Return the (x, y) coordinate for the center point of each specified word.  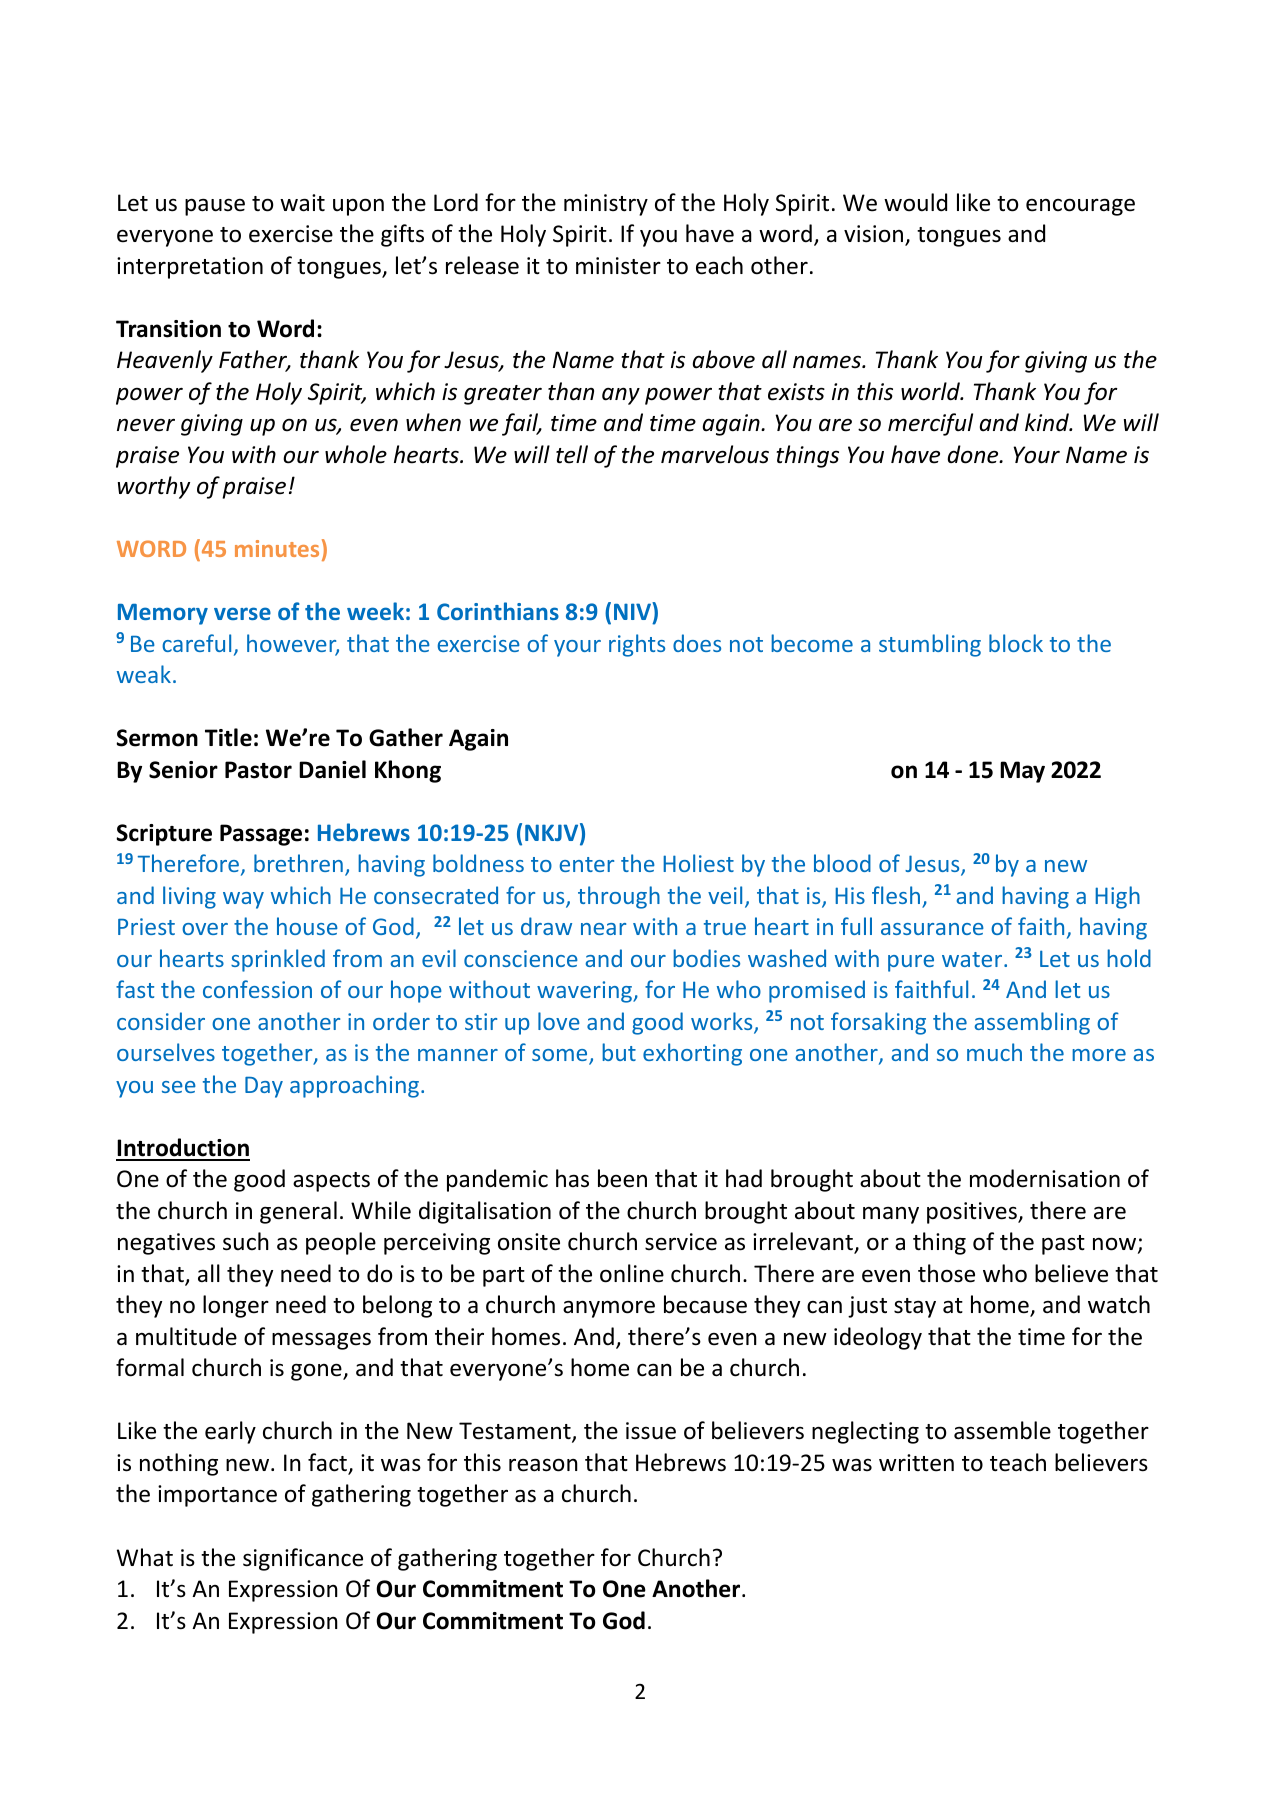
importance (217, 1496)
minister (618, 266)
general (298, 1212)
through (619, 897)
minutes (277, 548)
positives (973, 1213)
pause (215, 207)
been (622, 1178)
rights (637, 645)
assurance (932, 929)
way (243, 900)
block (1016, 643)
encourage (1080, 207)
